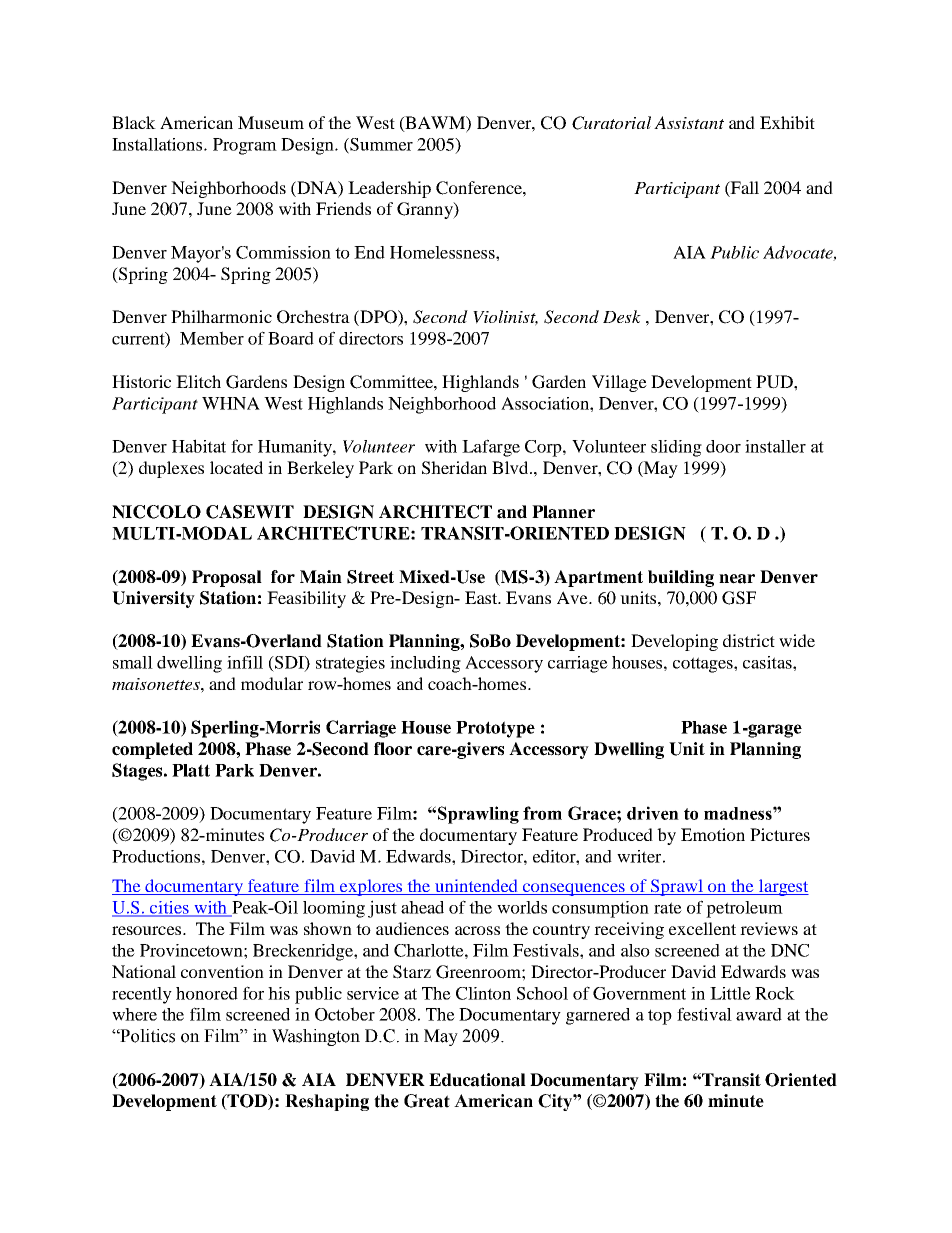 The height and width of the screenshot is (1233, 952). What do you see at coordinates (759, 1014) in the screenshot?
I see `award` at bounding box center [759, 1014].
